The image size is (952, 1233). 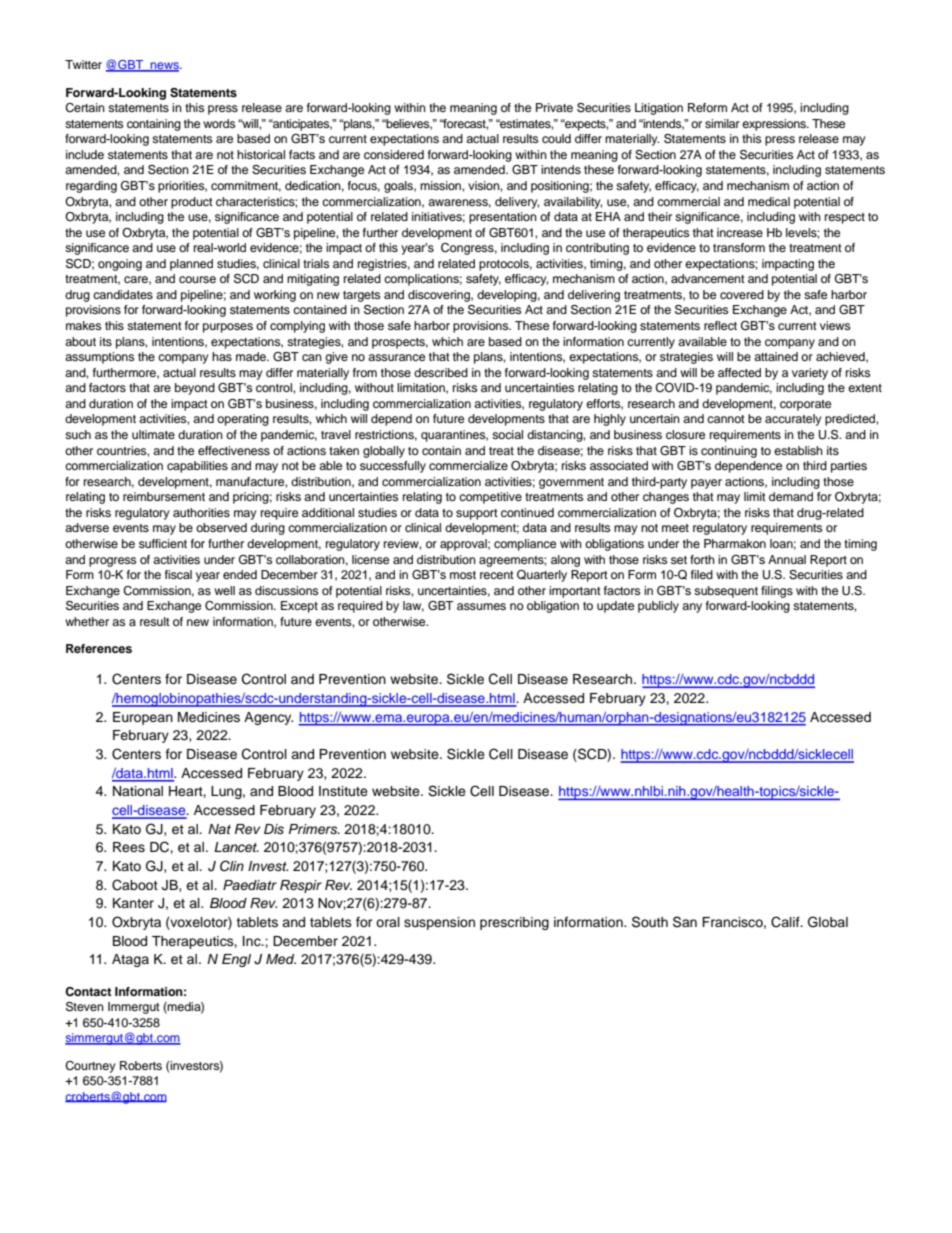 I want to click on words, so click(x=219, y=123).
